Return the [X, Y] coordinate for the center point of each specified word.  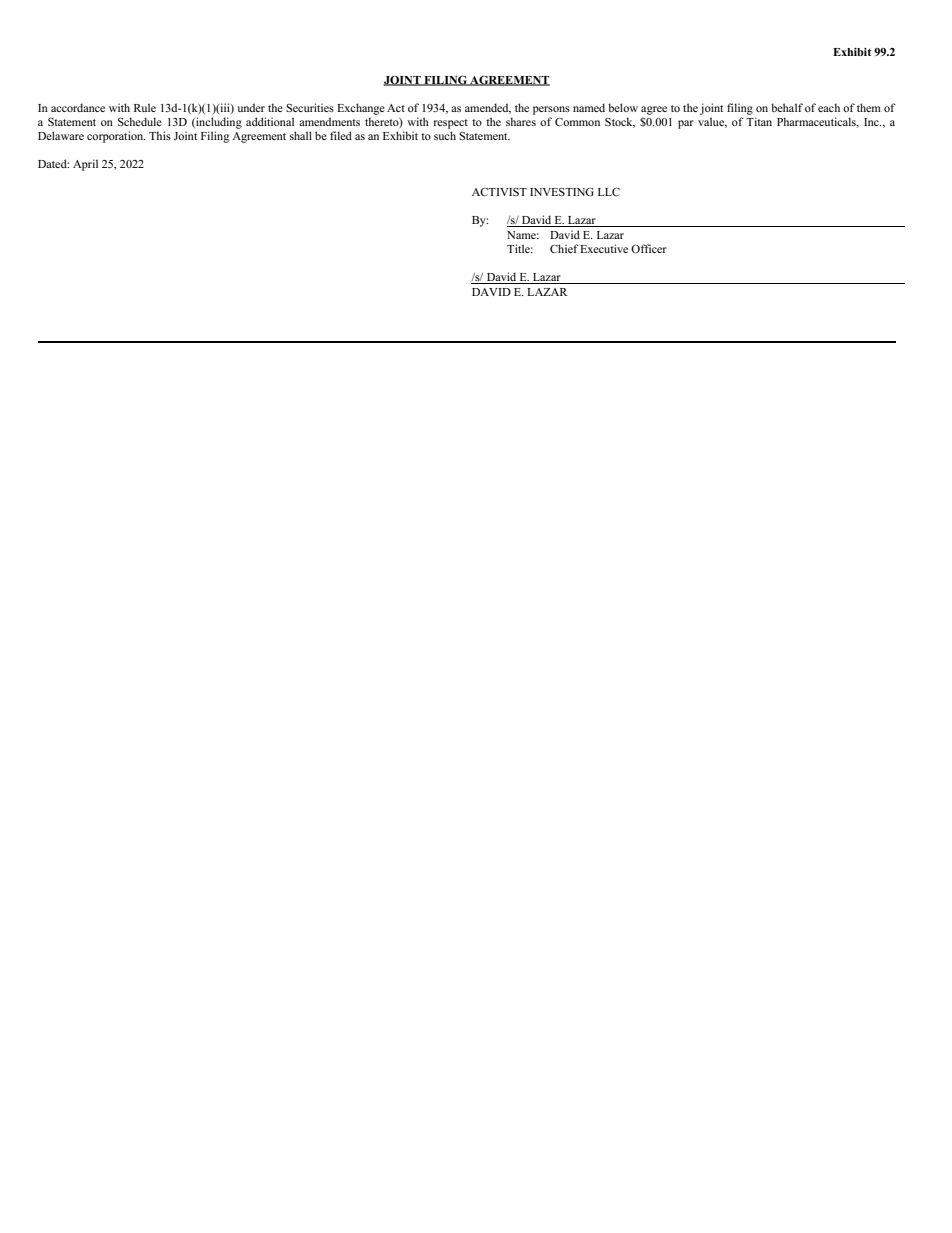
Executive [604, 248]
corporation [116, 137]
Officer [649, 248]
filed [341, 135]
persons [551, 110]
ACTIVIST [499, 192]
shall [301, 135]
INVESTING [562, 191]
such [445, 135]
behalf [787, 107]
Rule [145, 107]
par [686, 124]
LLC [609, 191]
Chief [564, 248]
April [85, 165]
